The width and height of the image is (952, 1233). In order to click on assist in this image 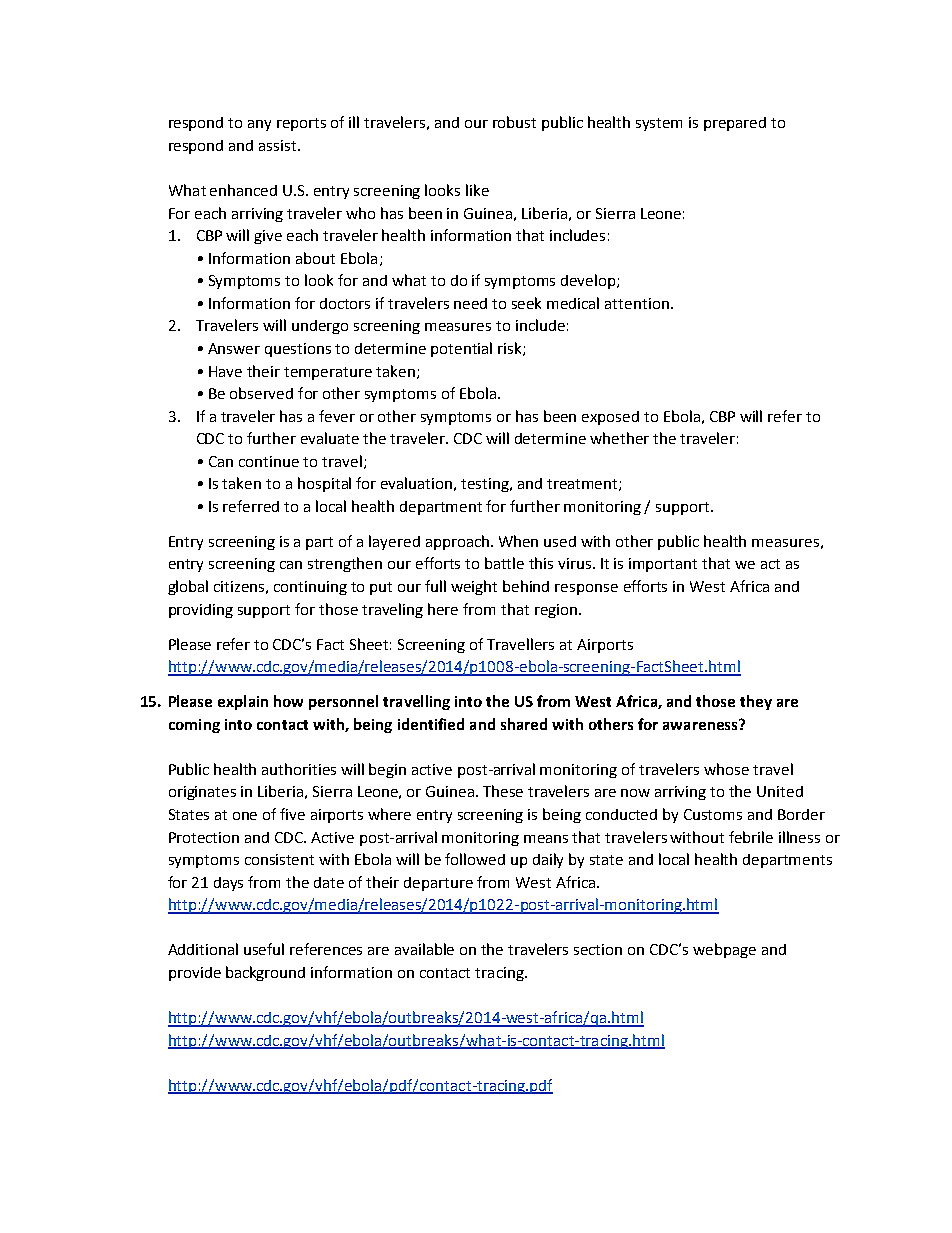, I will do `click(279, 145)`.
